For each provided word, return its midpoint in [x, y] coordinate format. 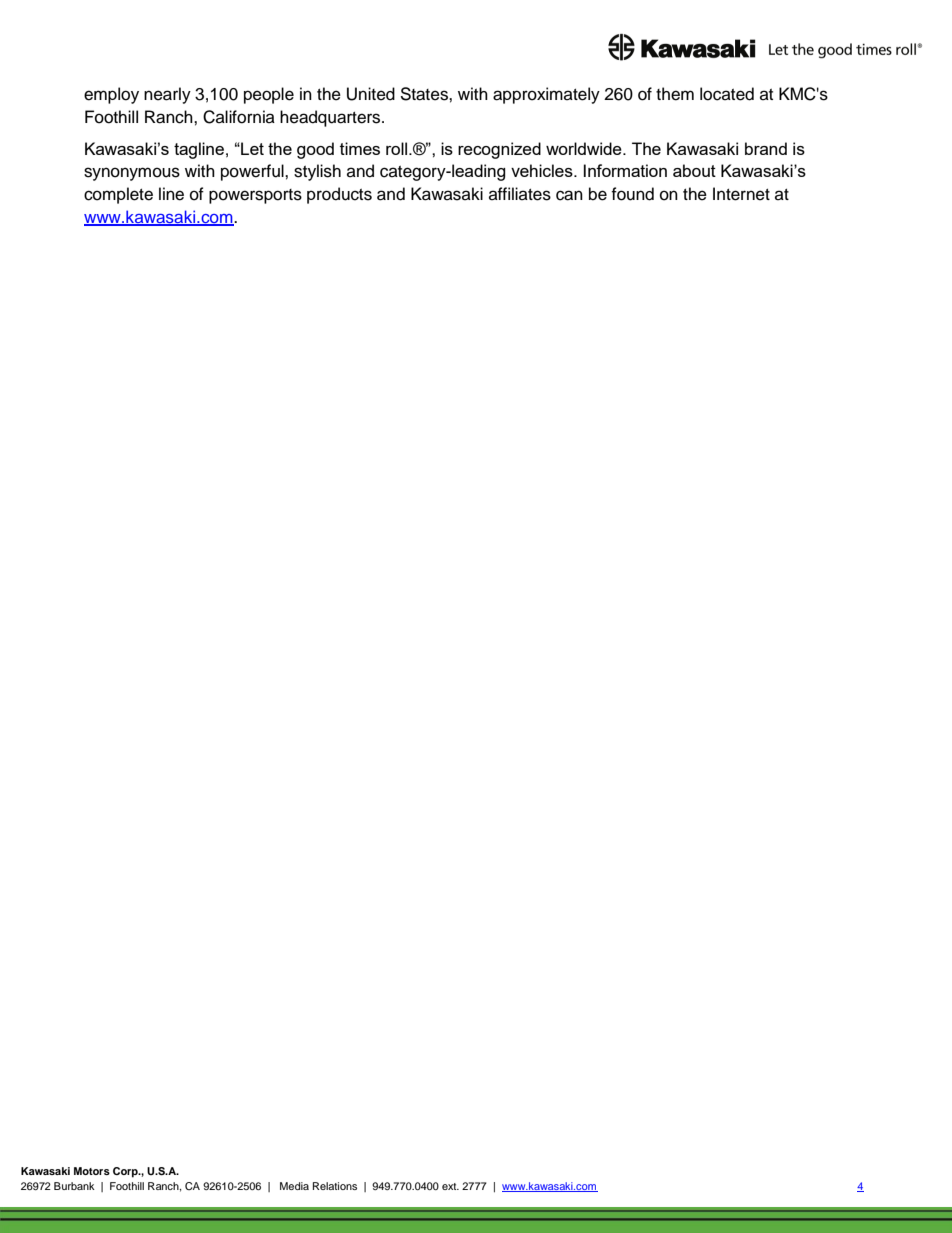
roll [398, 148]
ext [450, 1186]
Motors [92, 1171]
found [632, 194]
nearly [167, 95]
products [339, 195]
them [675, 94]
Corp [126, 1172]
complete [118, 195]
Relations [335, 1186]
